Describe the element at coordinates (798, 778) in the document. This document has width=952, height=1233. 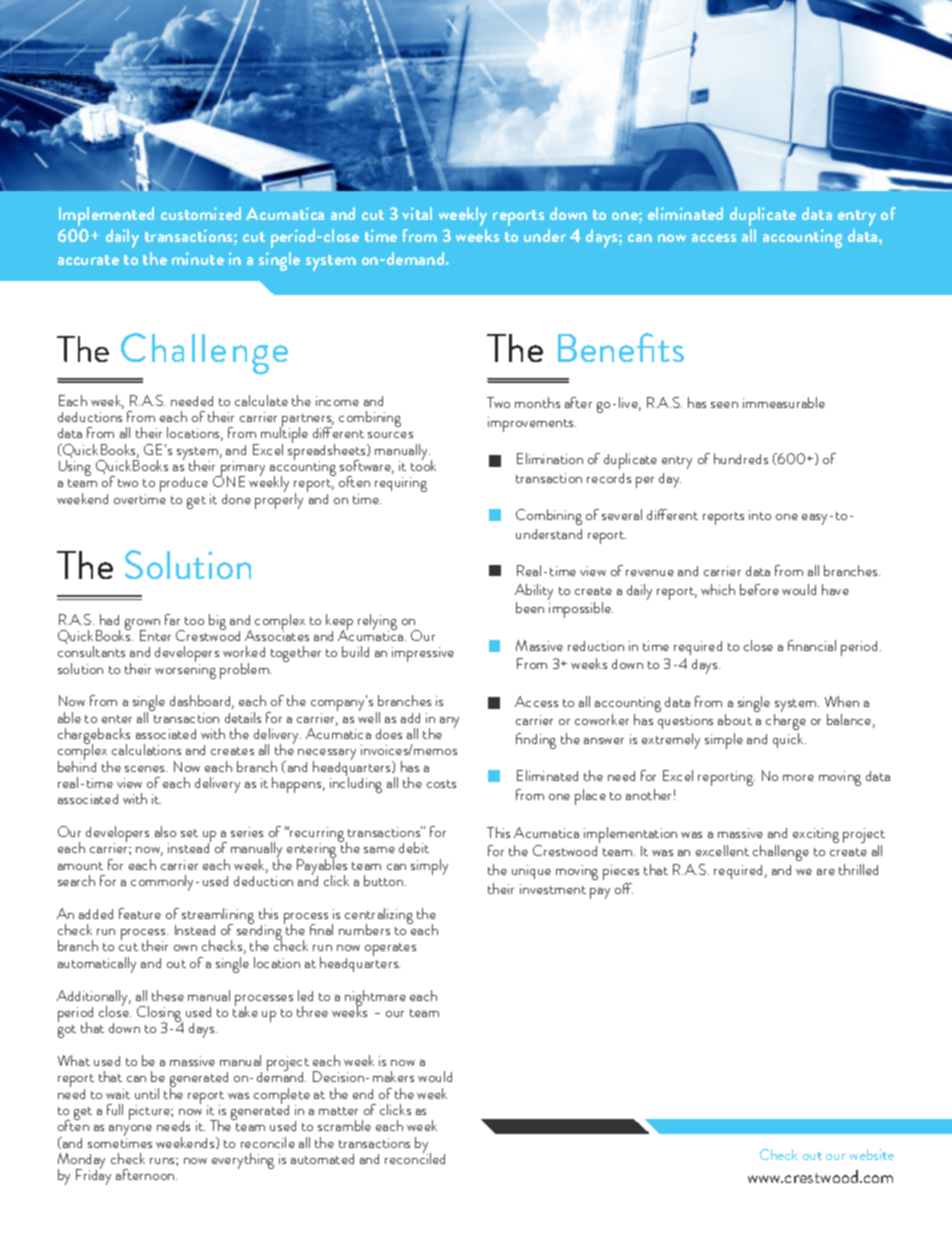
I see `more` at that location.
